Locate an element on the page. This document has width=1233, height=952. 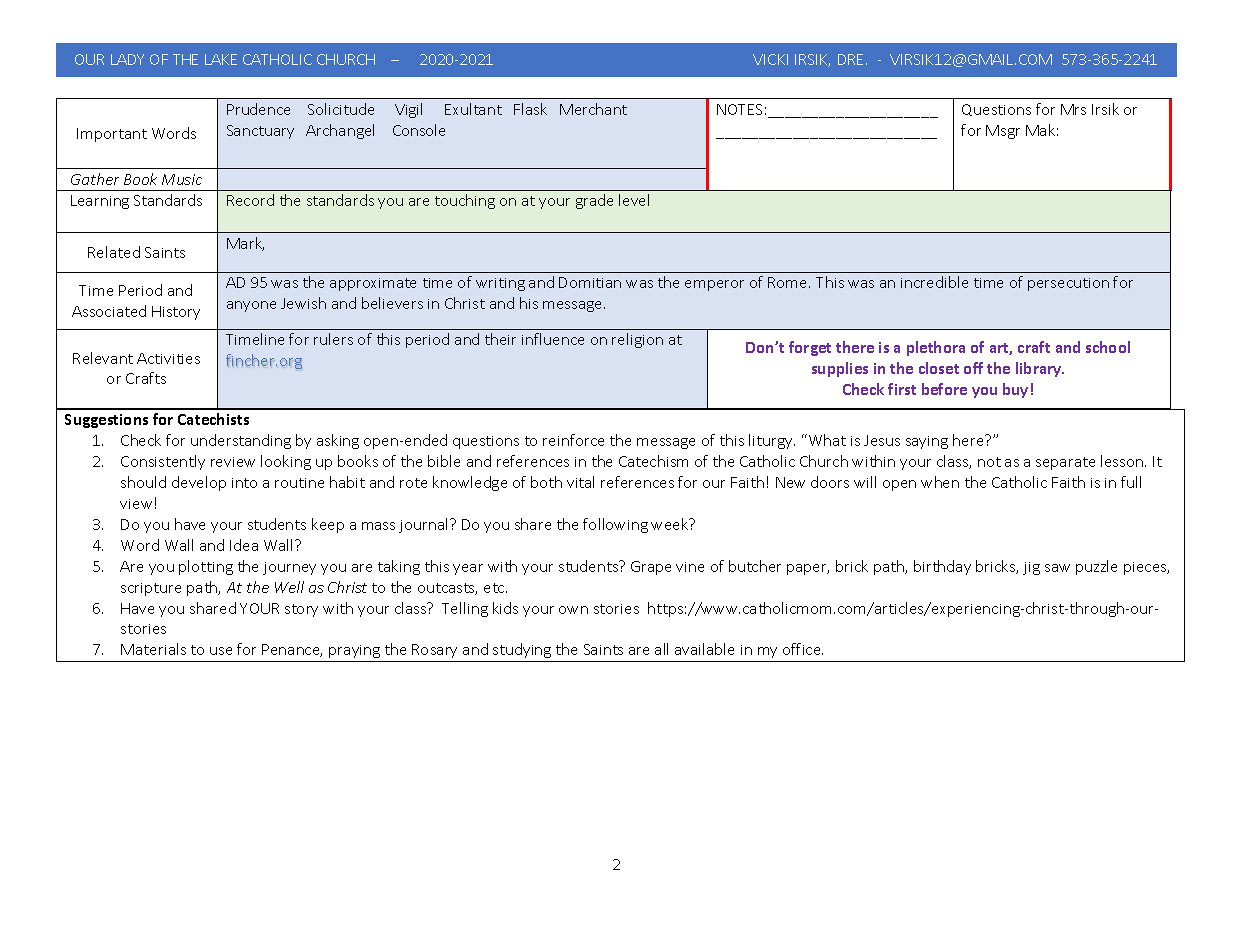
library is located at coordinates (1040, 369).
